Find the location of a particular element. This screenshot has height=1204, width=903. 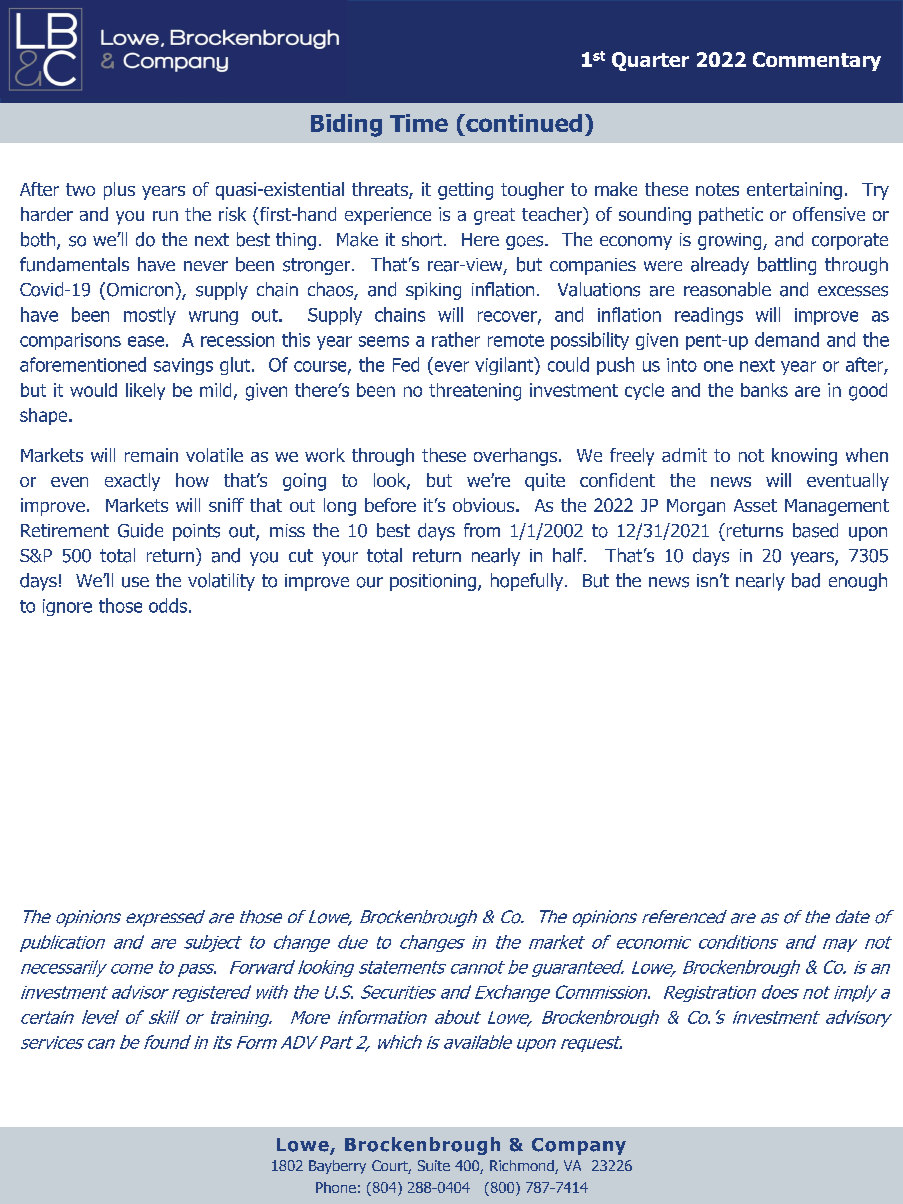

Suite is located at coordinates (434, 1165).
